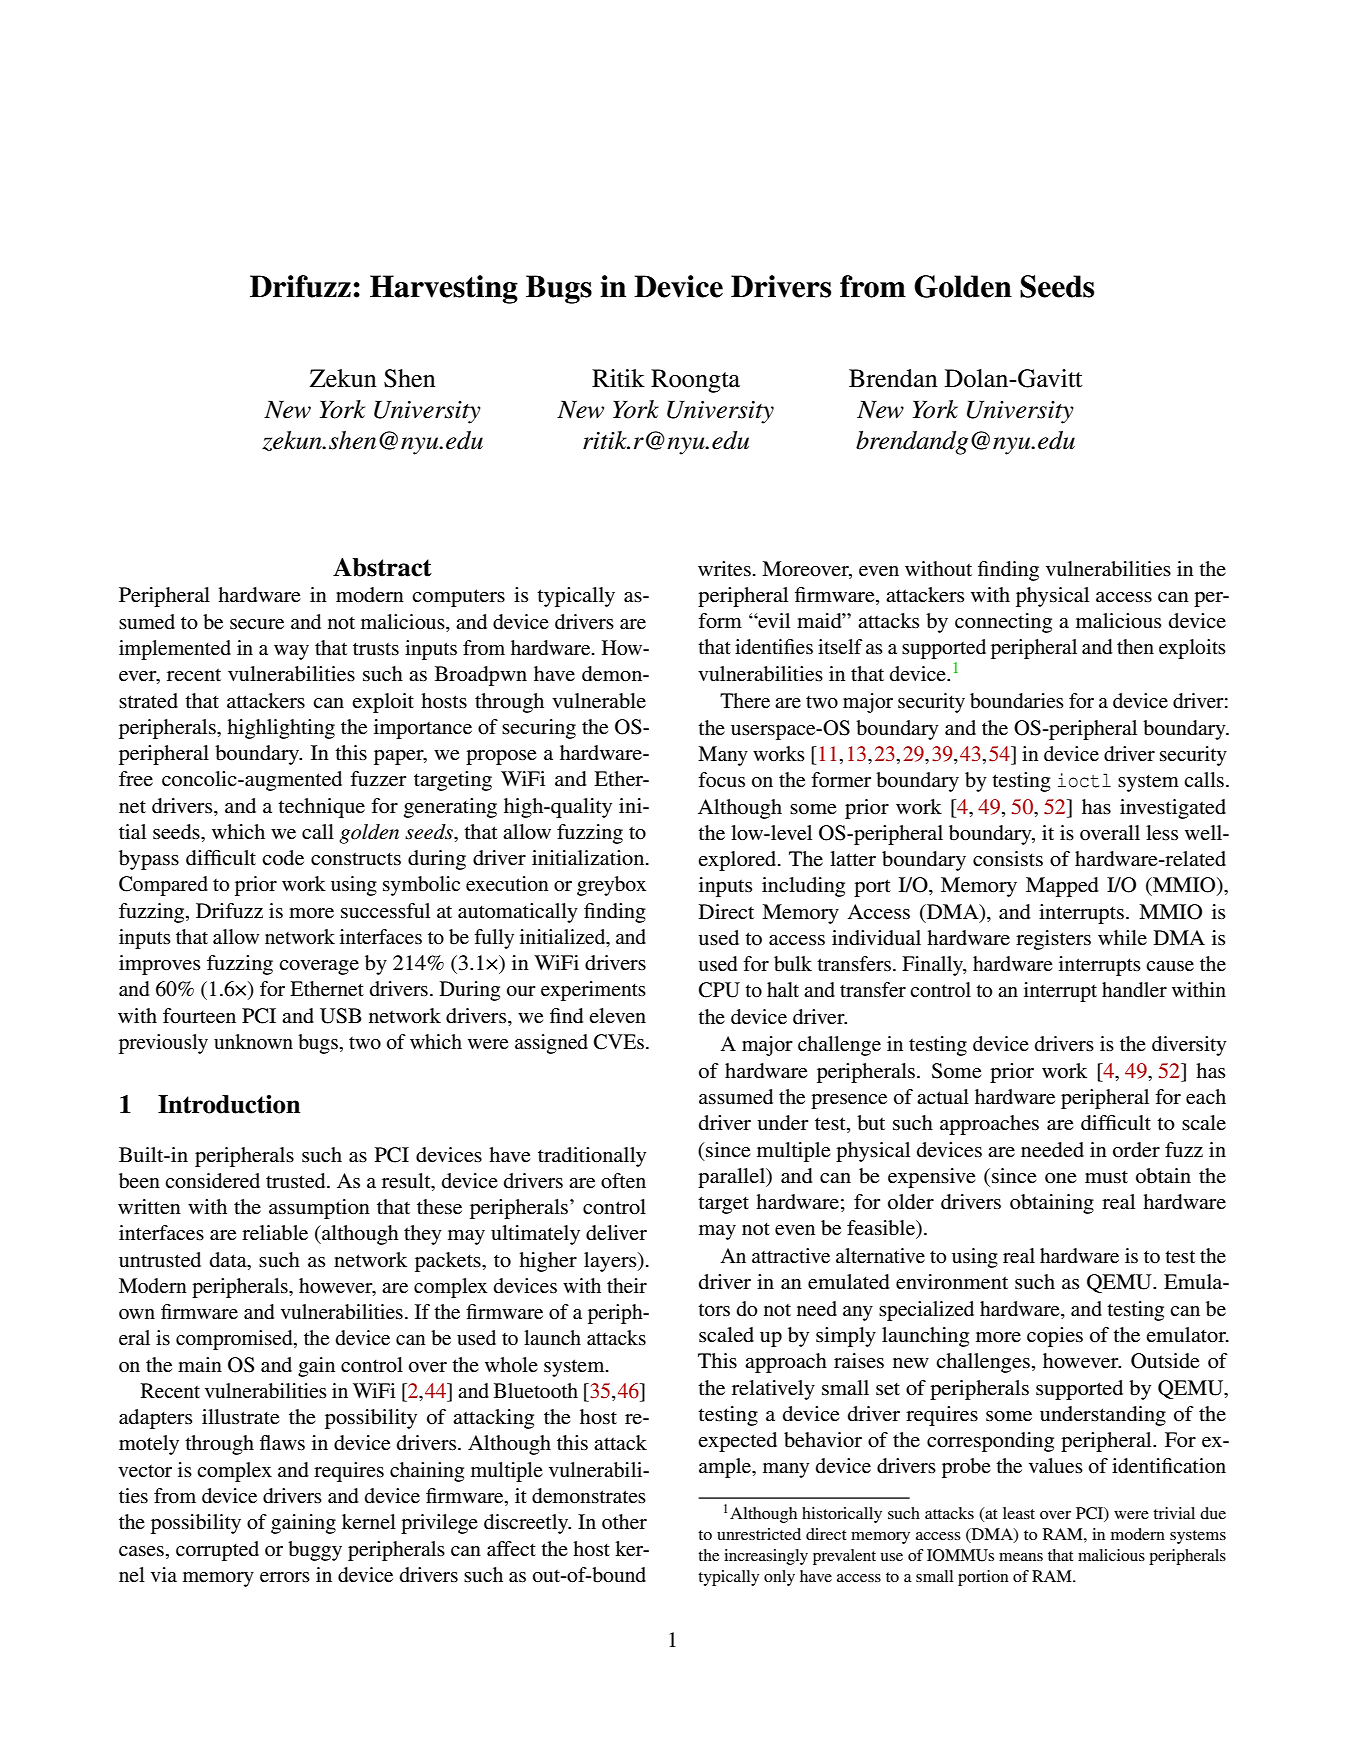 The width and height of the document is (1345, 1740). What do you see at coordinates (1084, 780) in the document?
I see `ioctl` at bounding box center [1084, 780].
